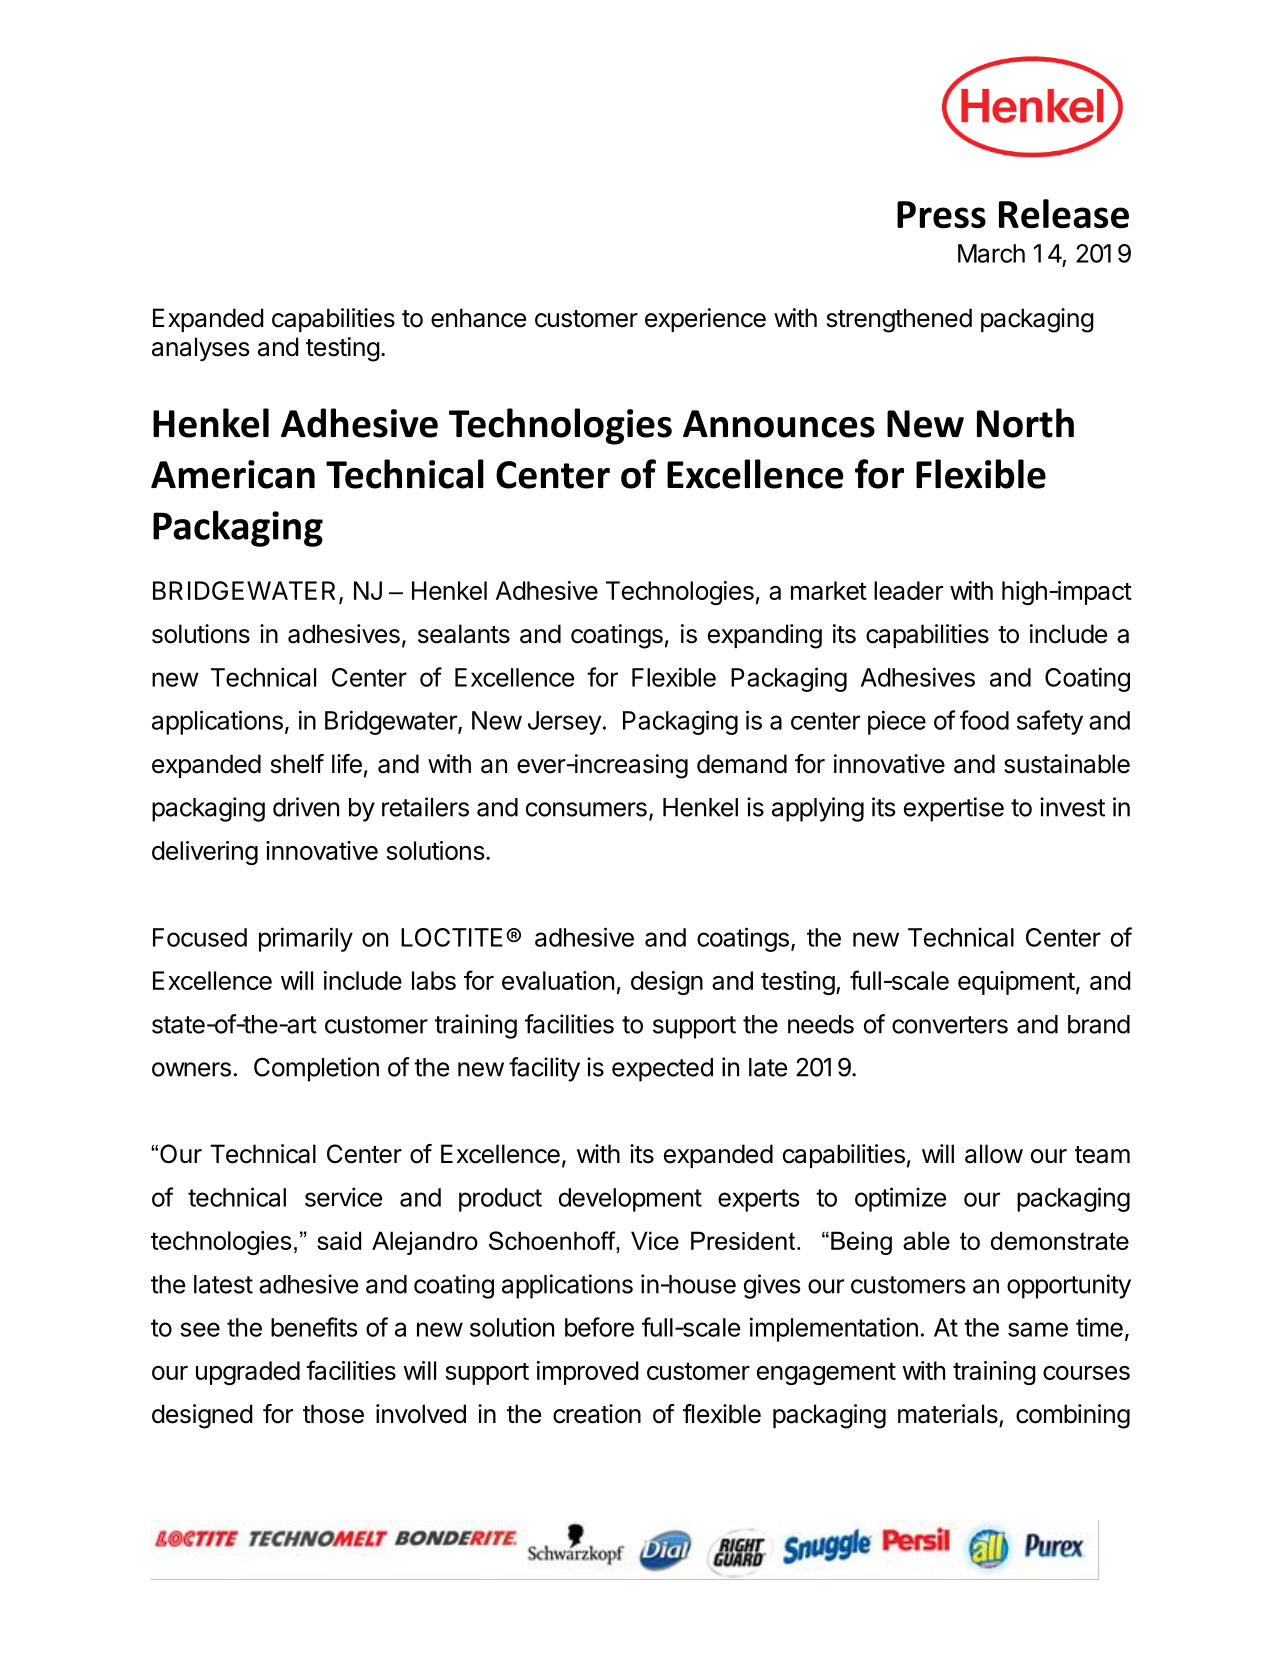 This screenshot has height=1658, width=1281. What do you see at coordinates (464, 634) in the screenshot?
I see `sealants` at bounding box center [464, 634].
